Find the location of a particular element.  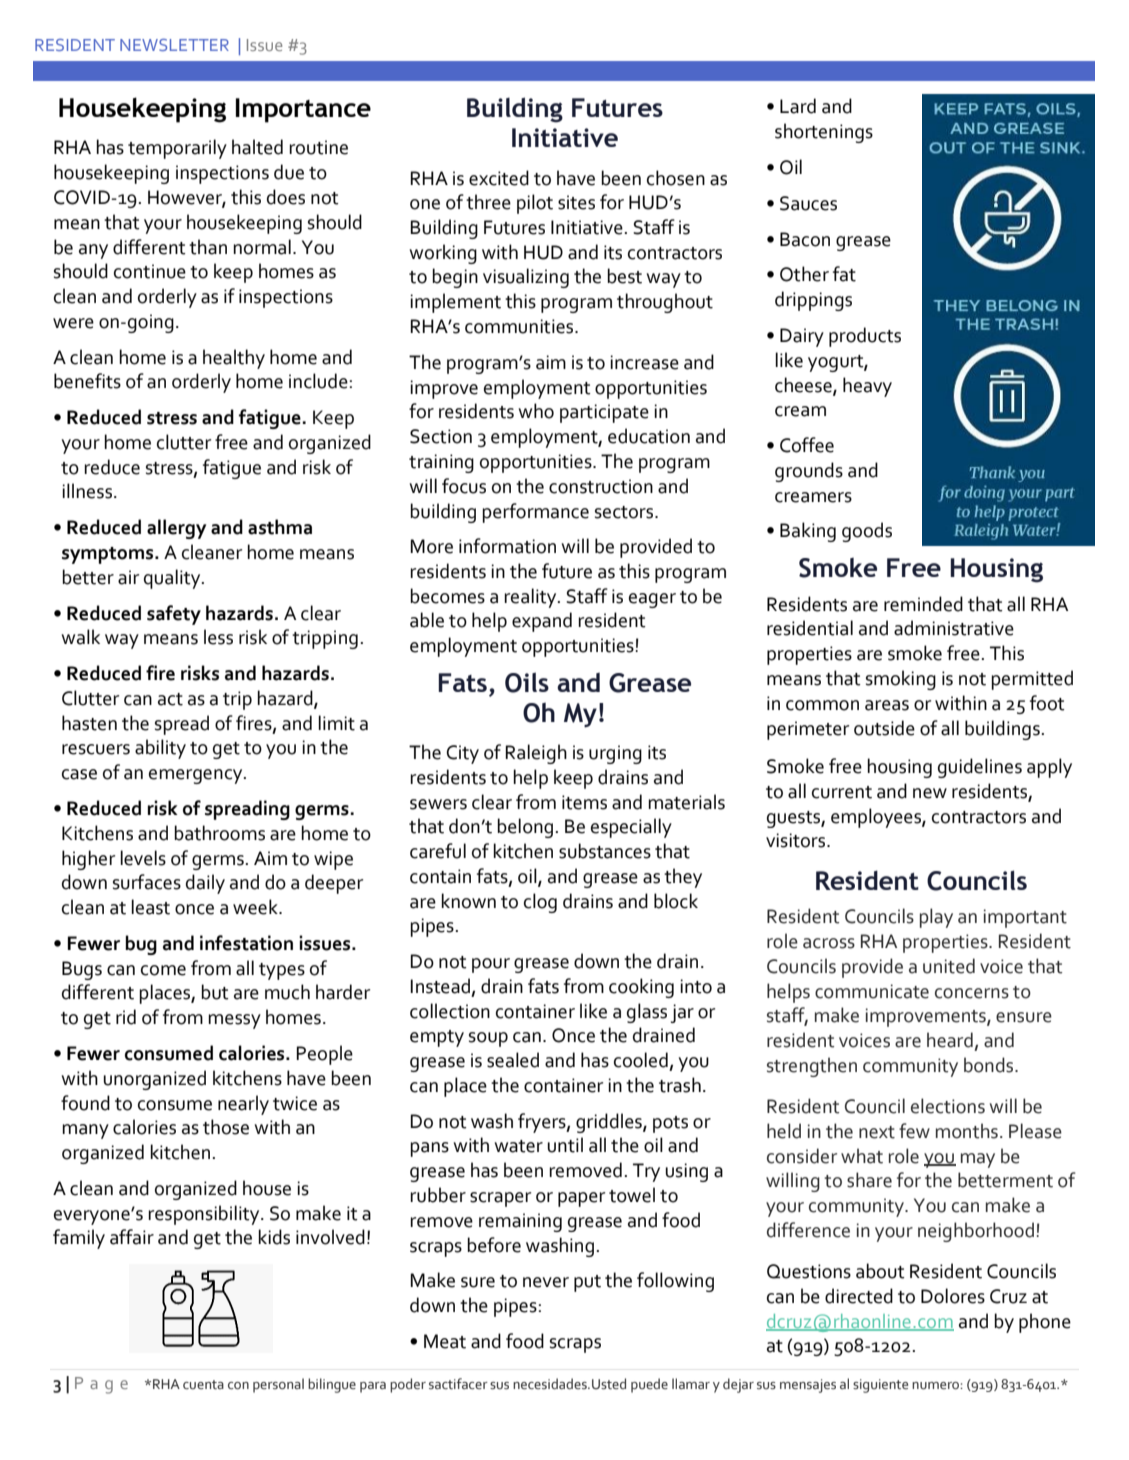

performance is located at coordinates (535, 513).
